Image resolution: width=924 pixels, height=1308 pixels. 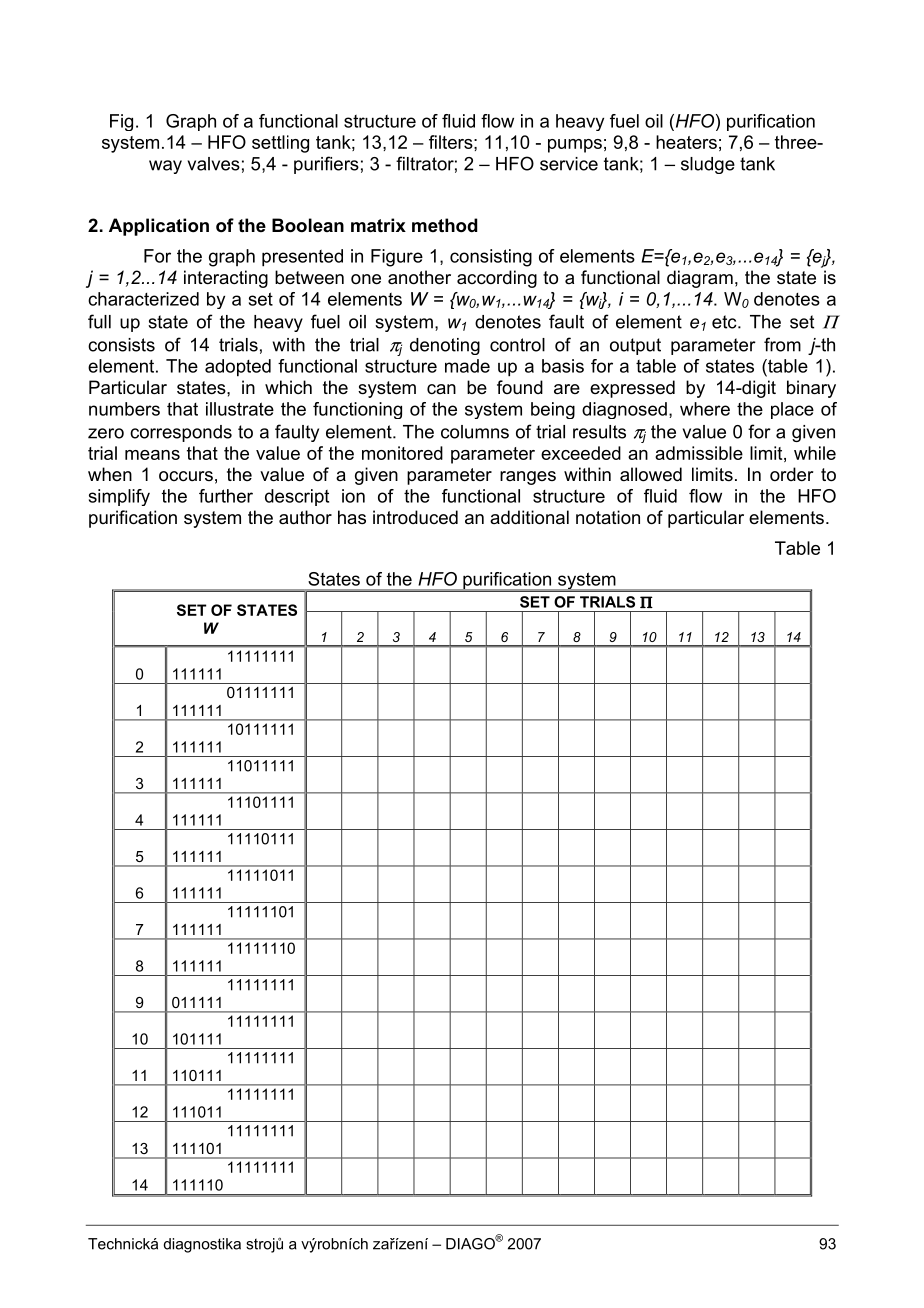 What do you see at coordinates (705, 409) in the screenshot?
I see `where` at bounding box center [705, 409].
